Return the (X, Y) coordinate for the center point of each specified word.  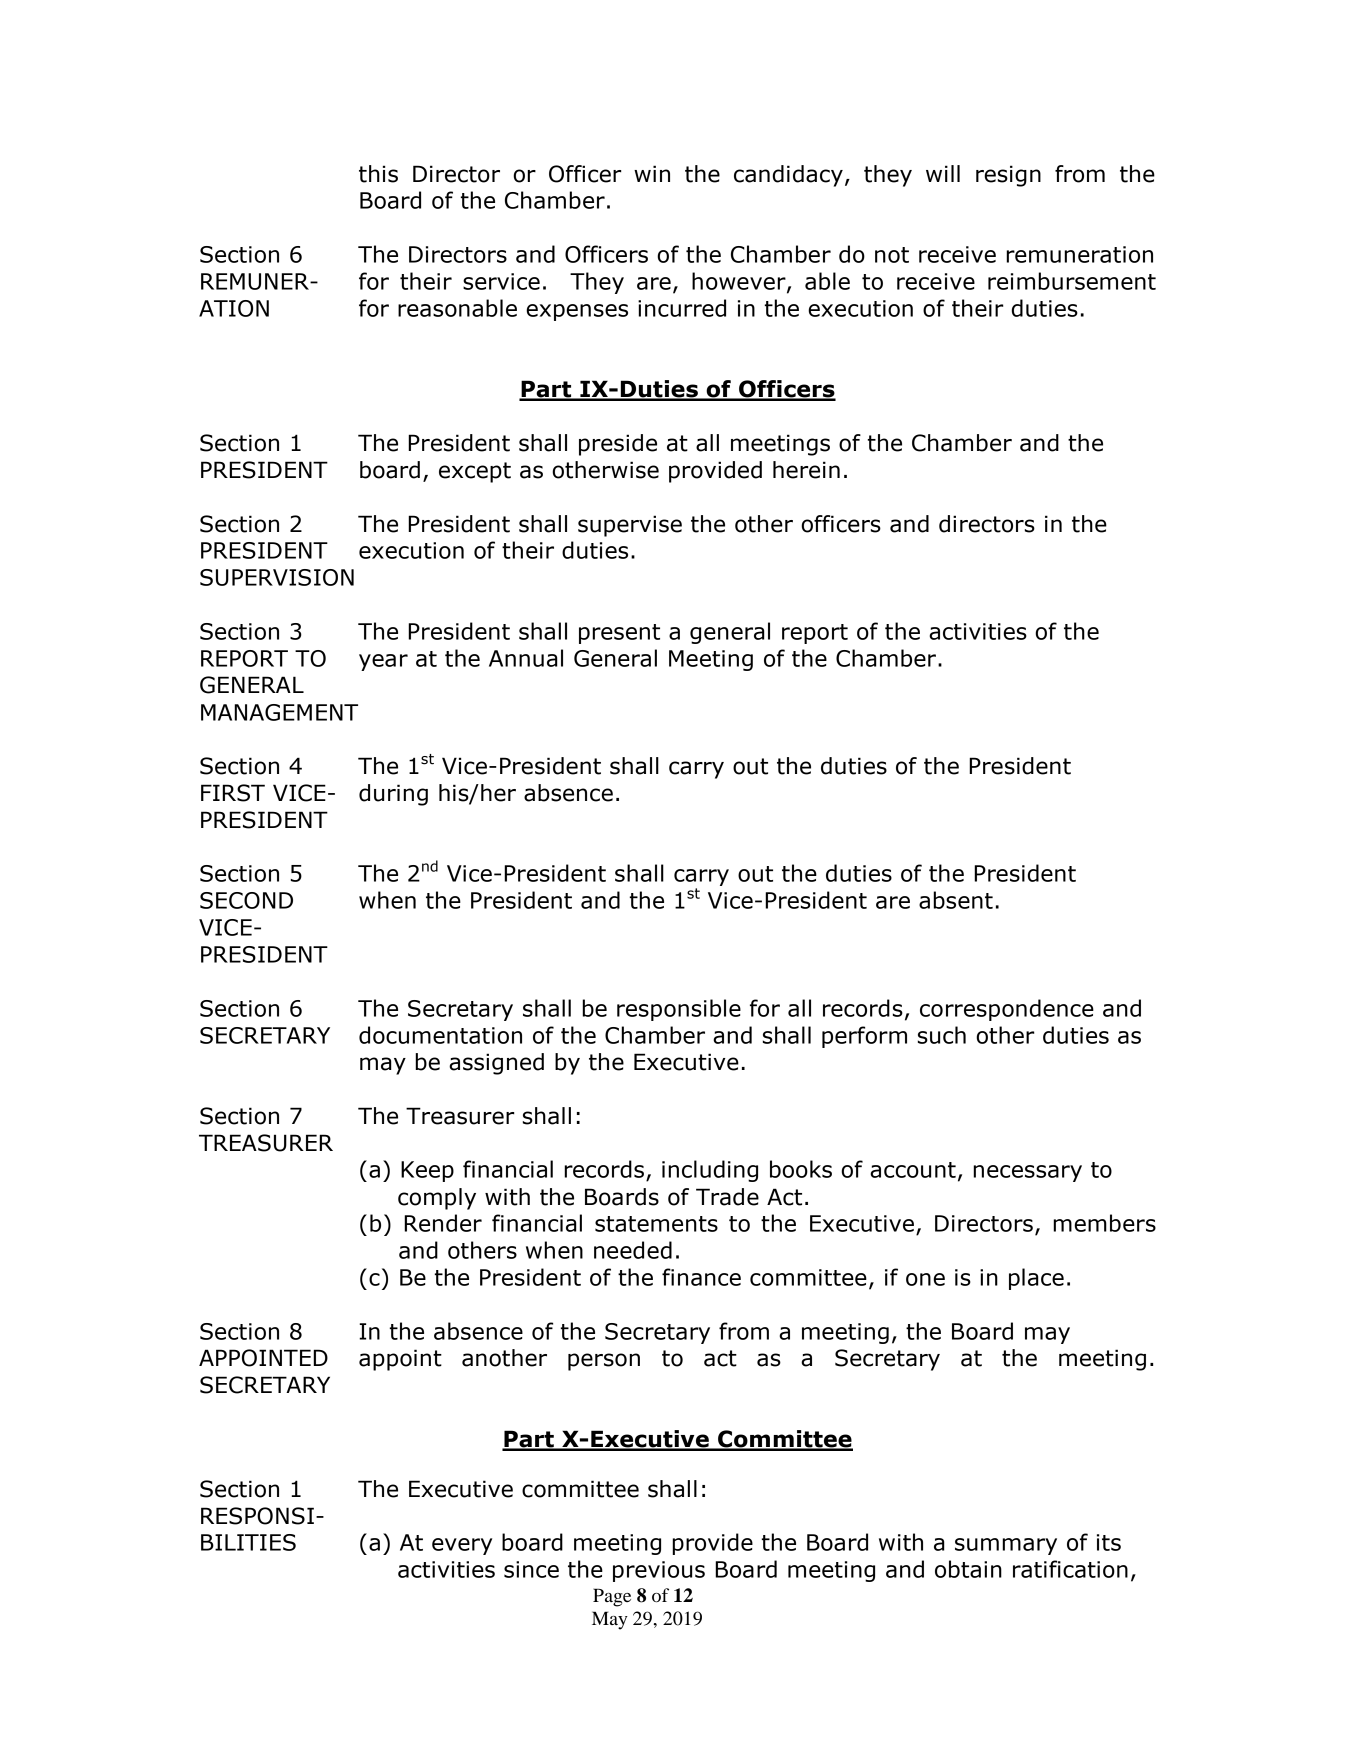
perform (864, 1037)
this (378, 174)
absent (956, 900)
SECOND (246, 900)
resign (1008, 176)
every (462, 1546)
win (652, 173)
